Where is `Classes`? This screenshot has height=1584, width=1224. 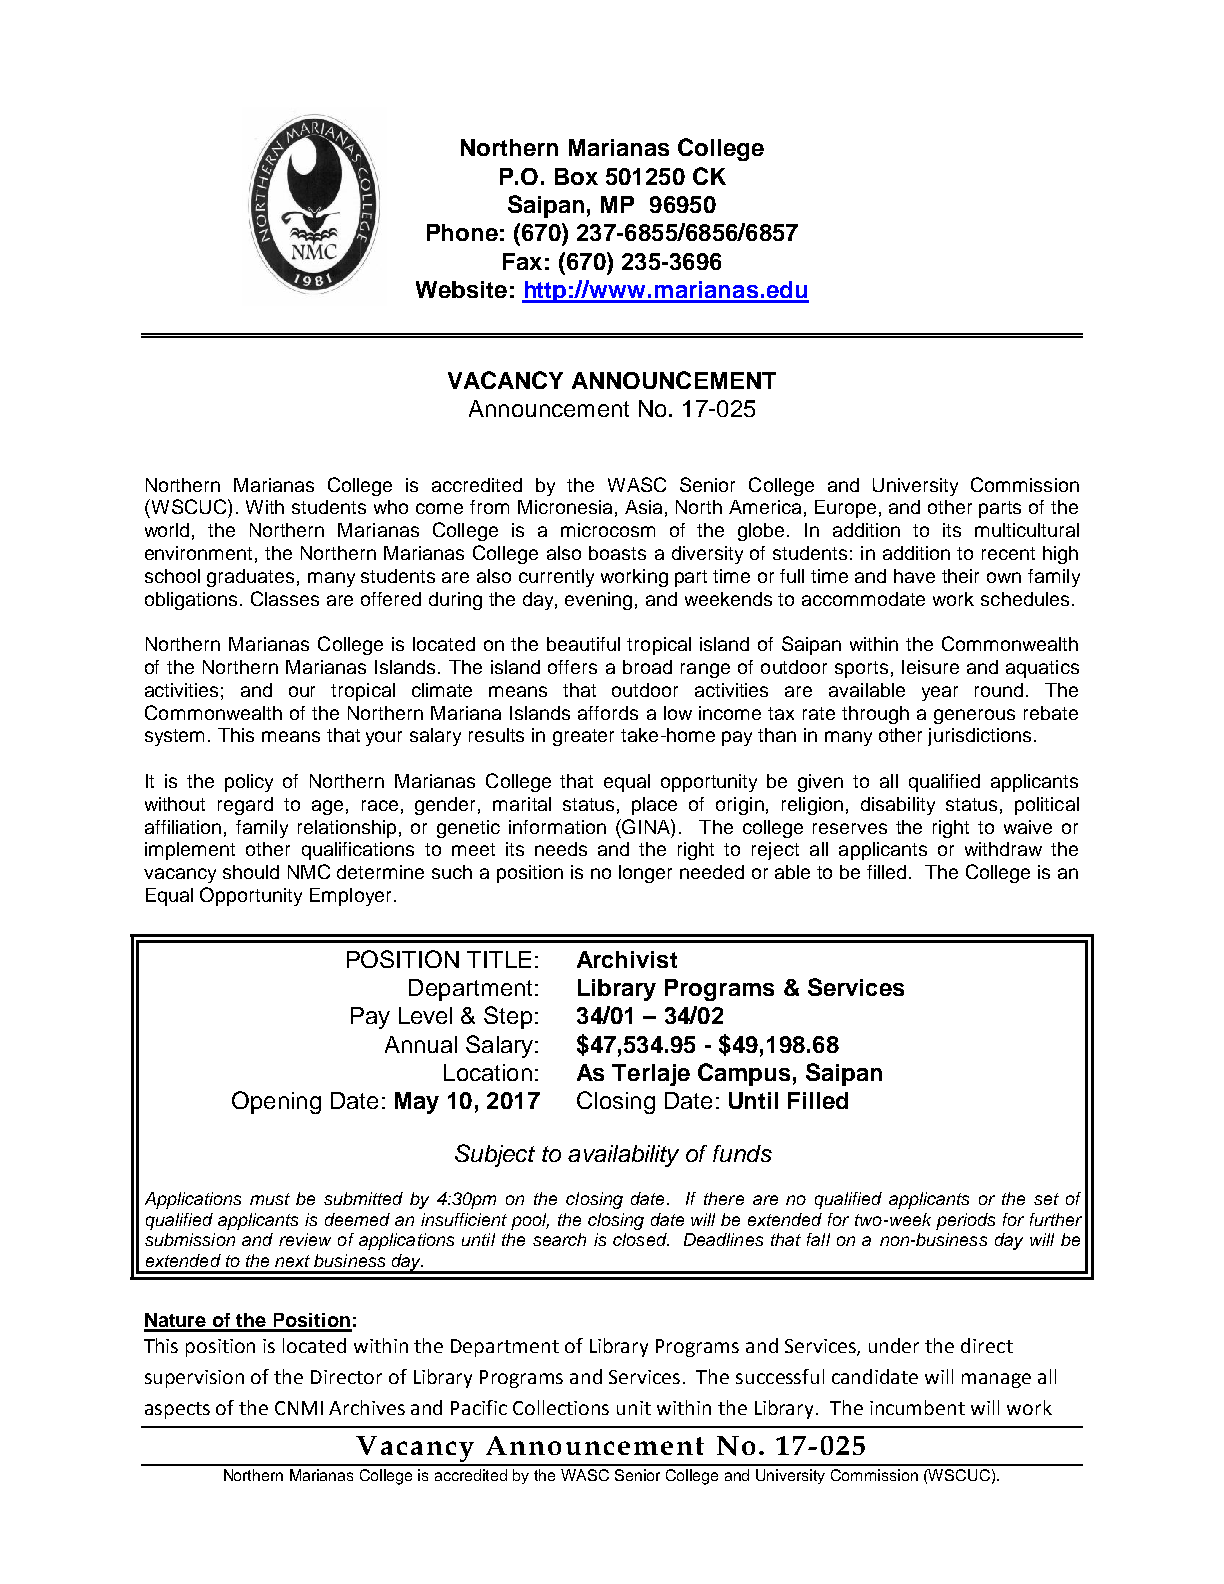 Classes is located at coordinates (285, 598).
